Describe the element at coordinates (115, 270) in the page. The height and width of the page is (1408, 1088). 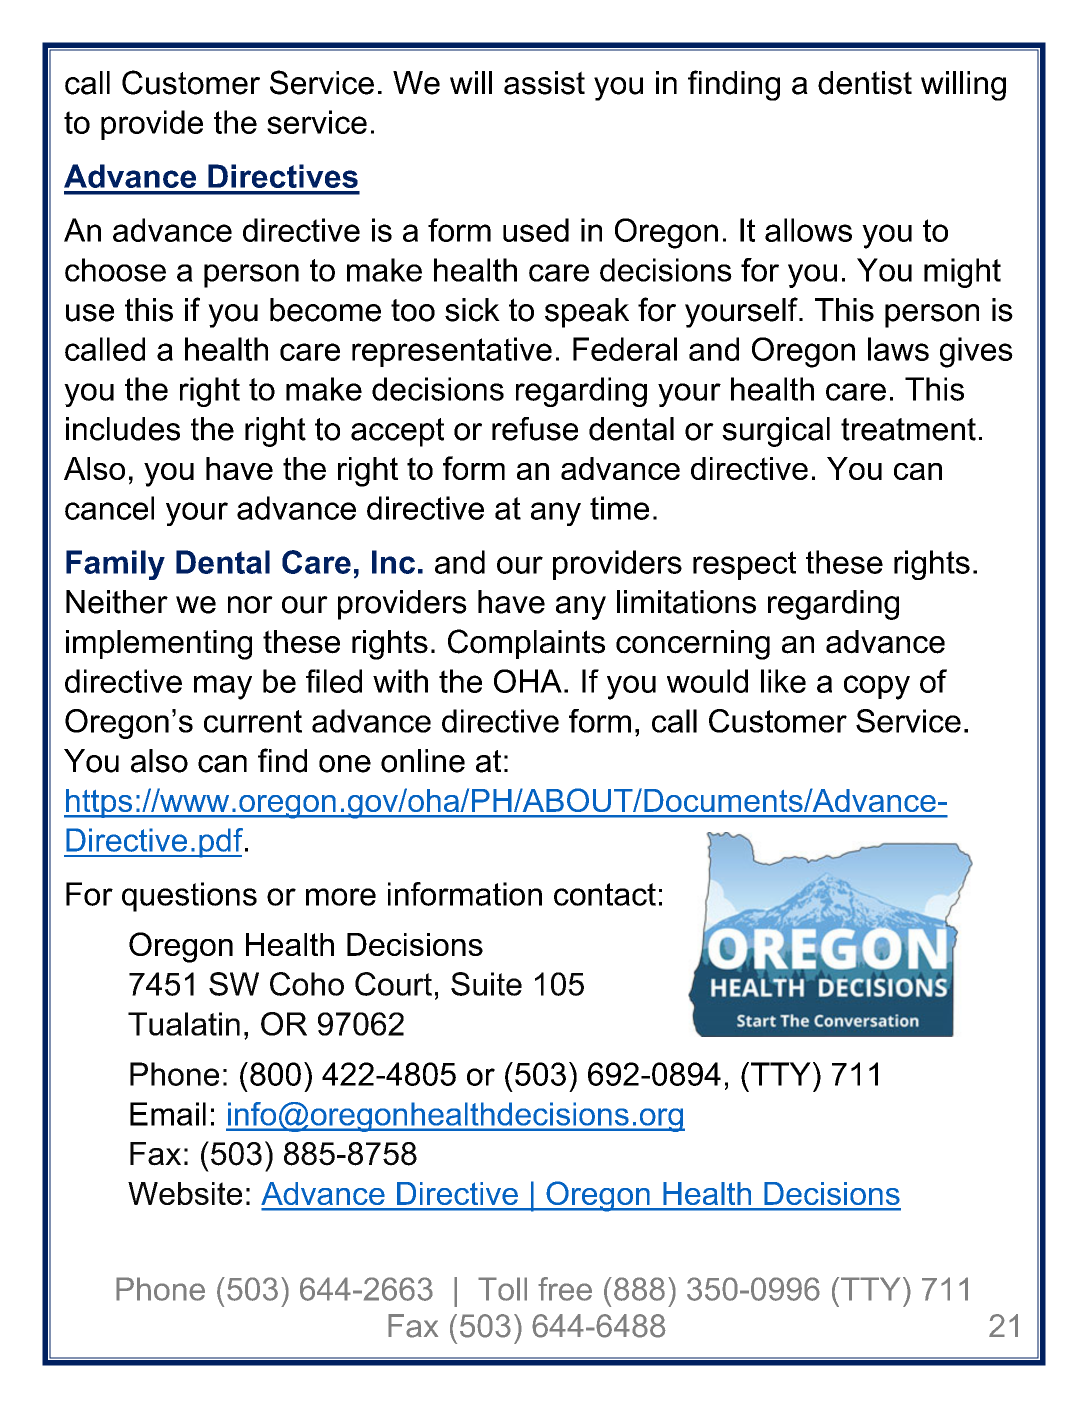
I see `choose` at that location.
